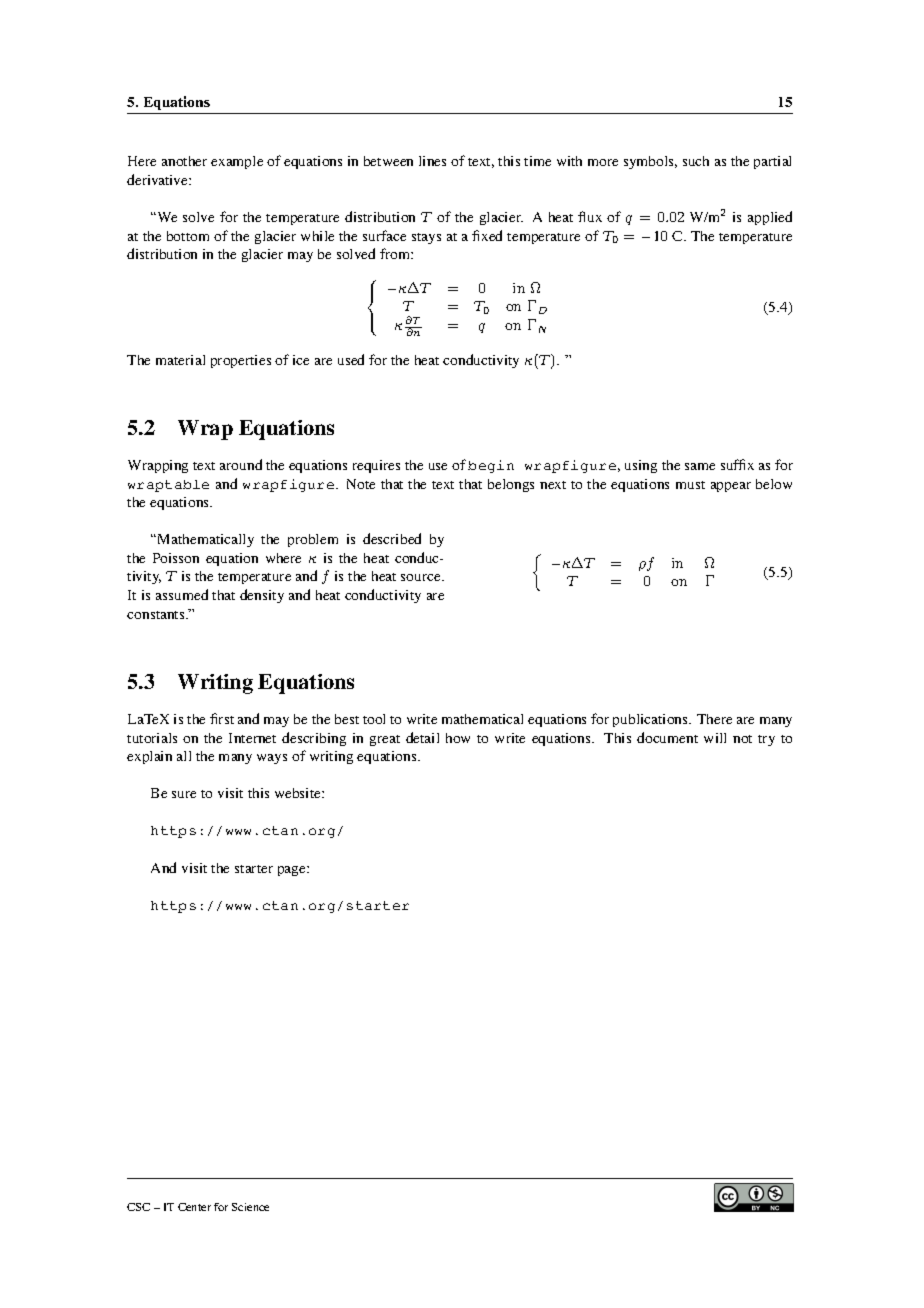  I want to click on Science, so click(250, 1207).
